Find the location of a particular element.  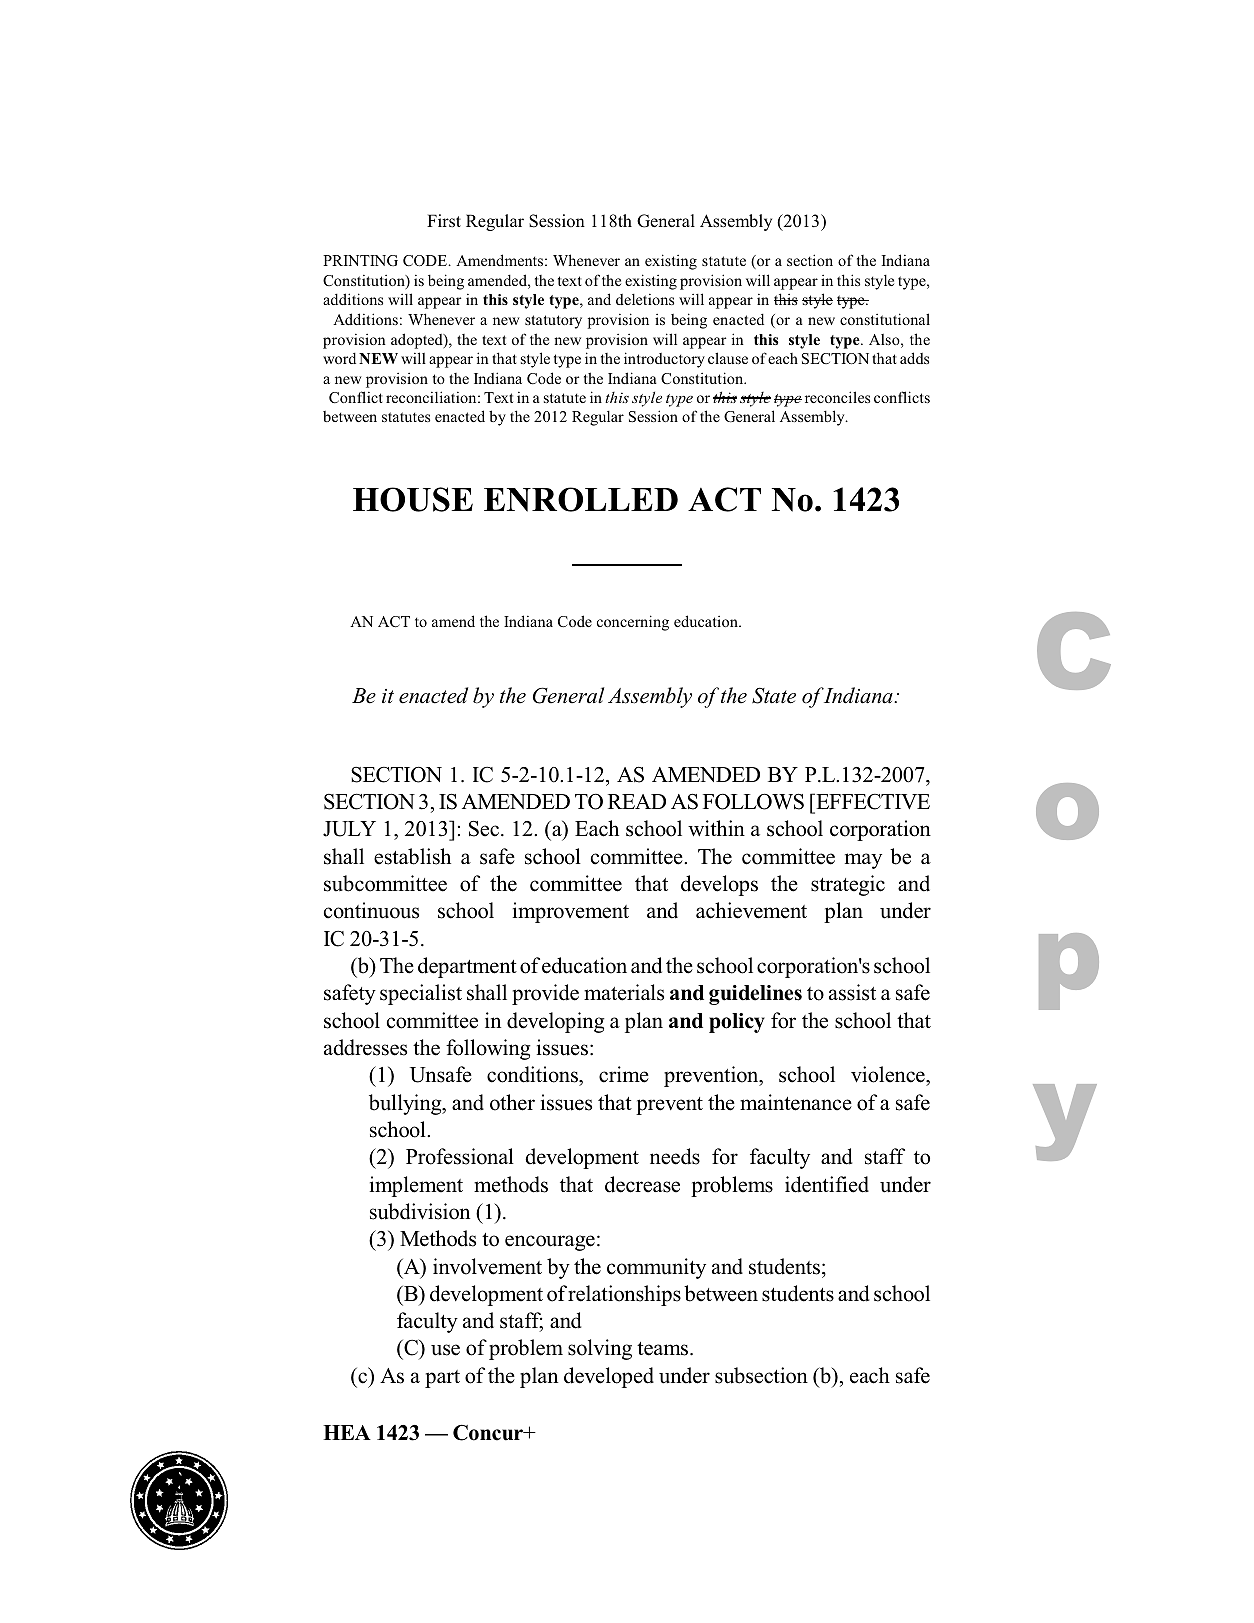

HEA is located at coordinates (347, 1432).
